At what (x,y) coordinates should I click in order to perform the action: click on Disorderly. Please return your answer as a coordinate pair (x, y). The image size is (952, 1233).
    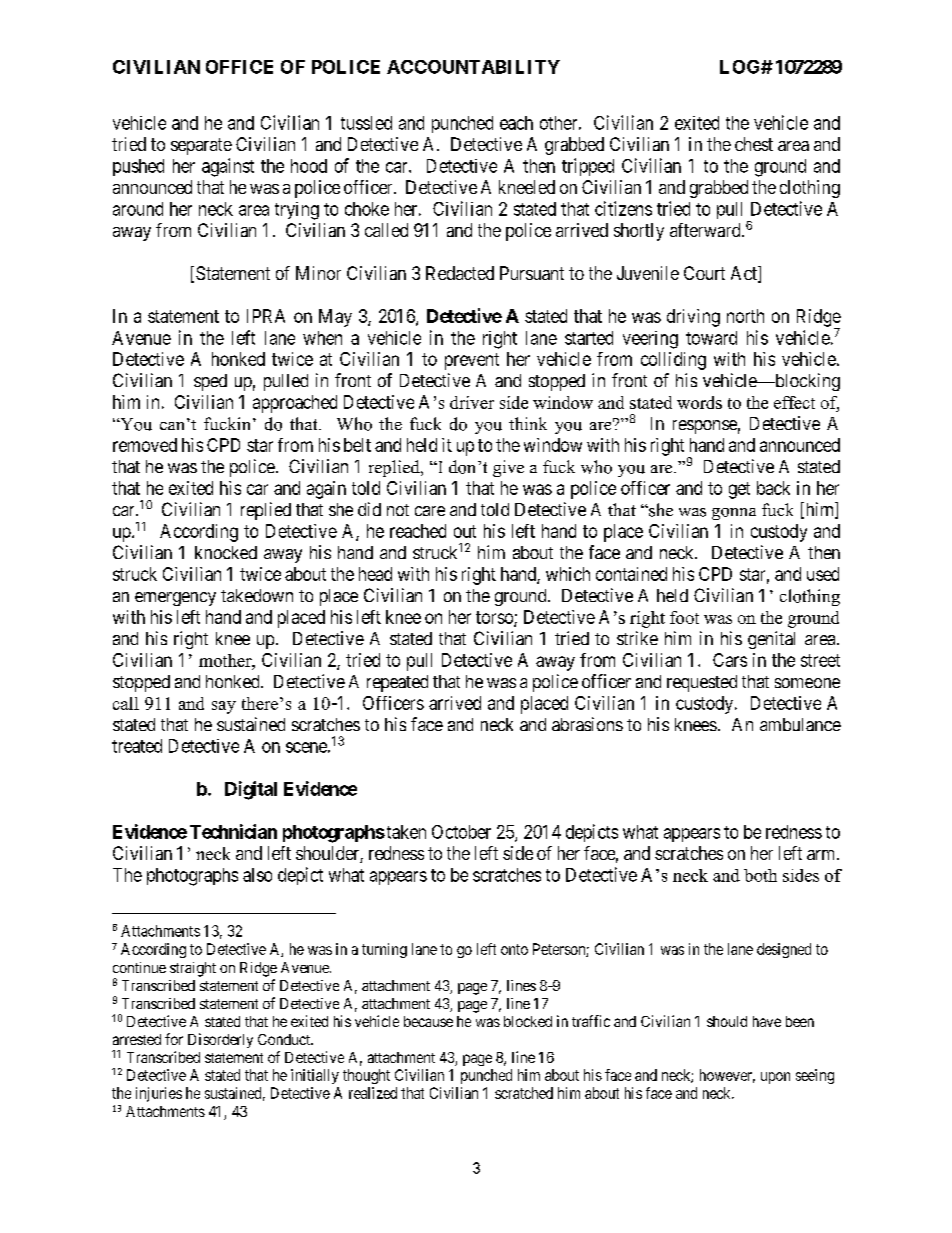
    Looking at the image, I should click on (220, 1040).
